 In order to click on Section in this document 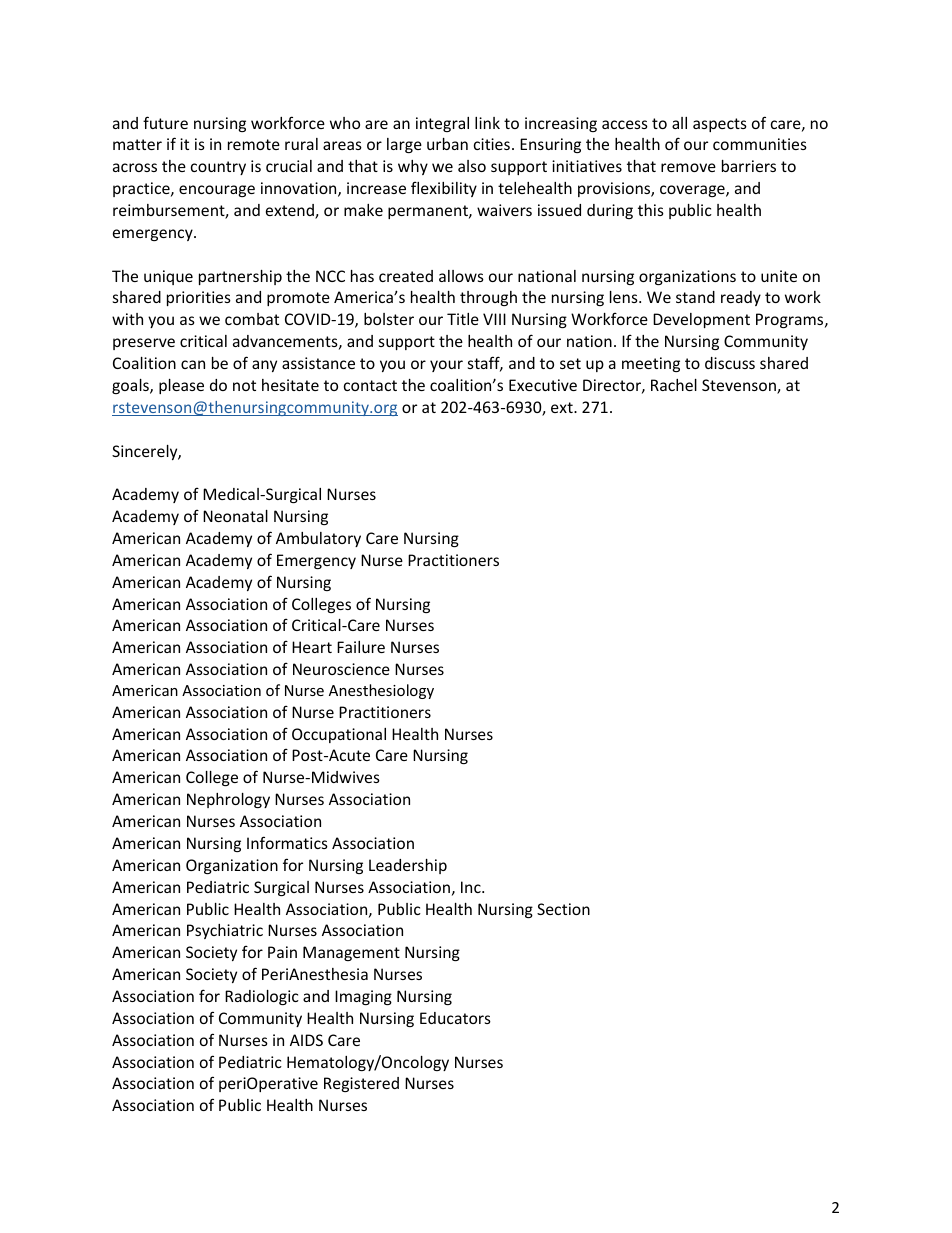, I will do `click(563, 909)`.
